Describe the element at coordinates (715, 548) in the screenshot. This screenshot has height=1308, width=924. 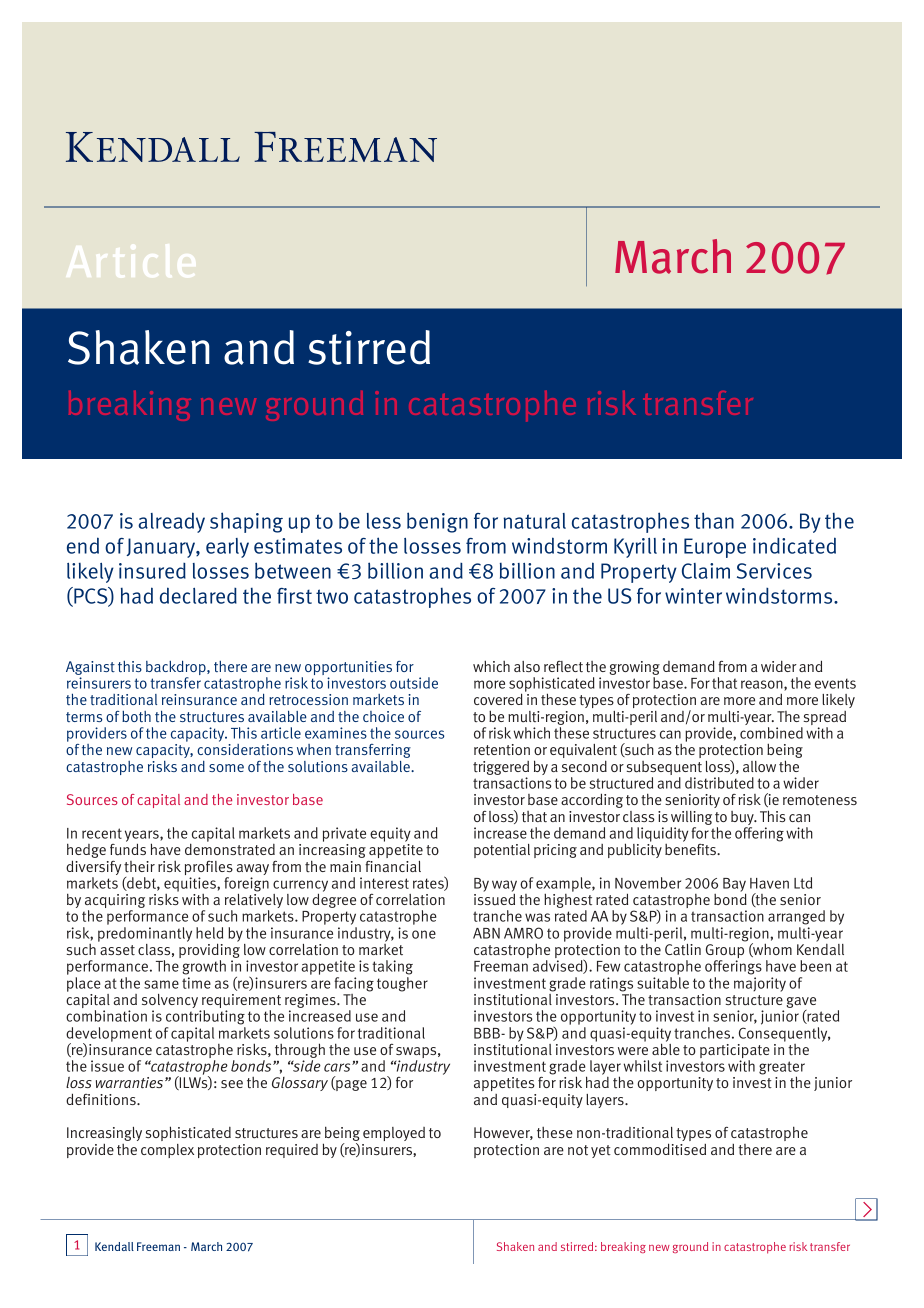
I see `Europe` at that location.
